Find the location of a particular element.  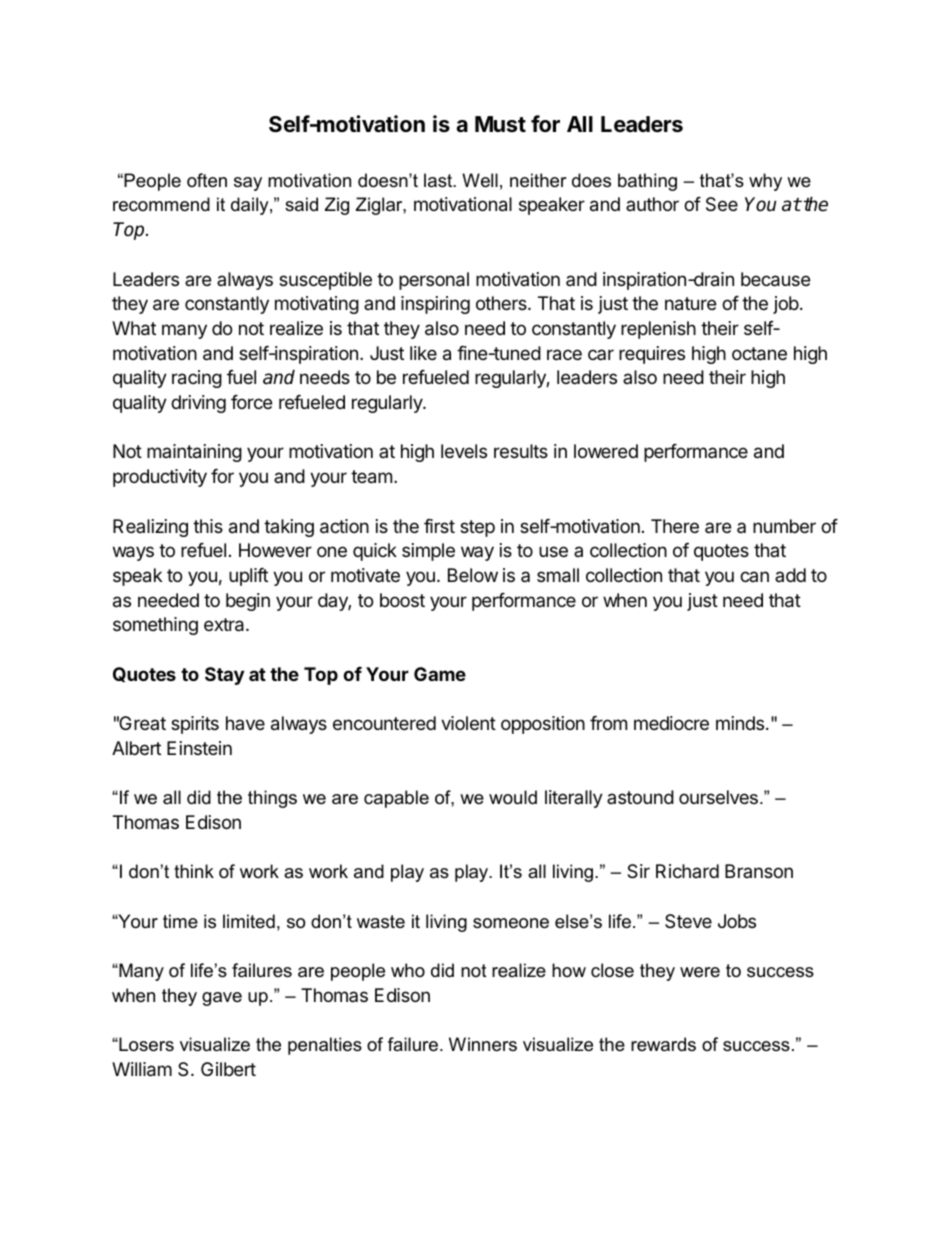

often is located at coordinates (207, 180).
